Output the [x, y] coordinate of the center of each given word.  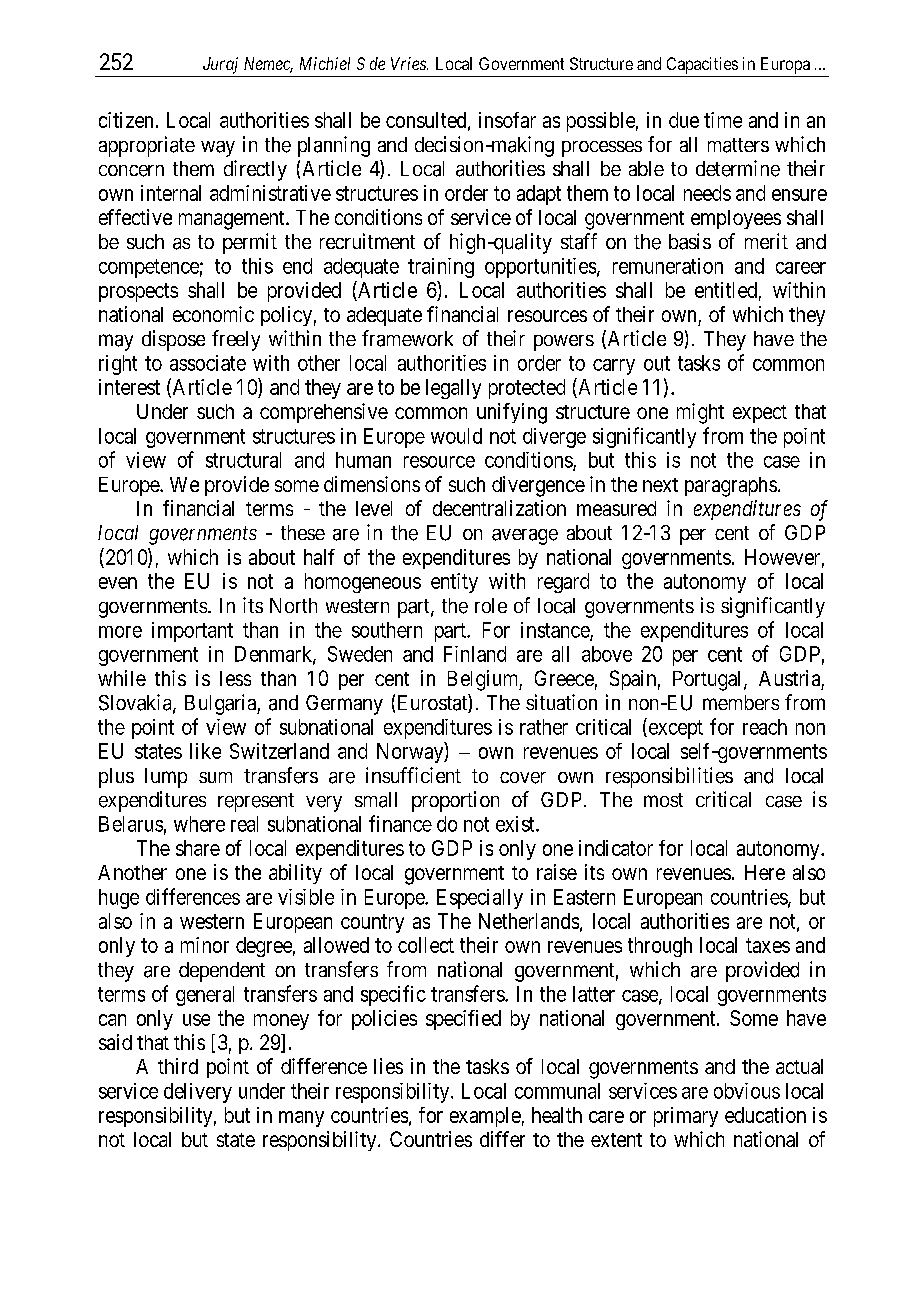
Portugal [709, 681]
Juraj [220, 65]
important [192, 632]
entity [454, 583]
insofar [507, 120]
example [485, 1117]
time [723, 120]
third [178, 1066]
